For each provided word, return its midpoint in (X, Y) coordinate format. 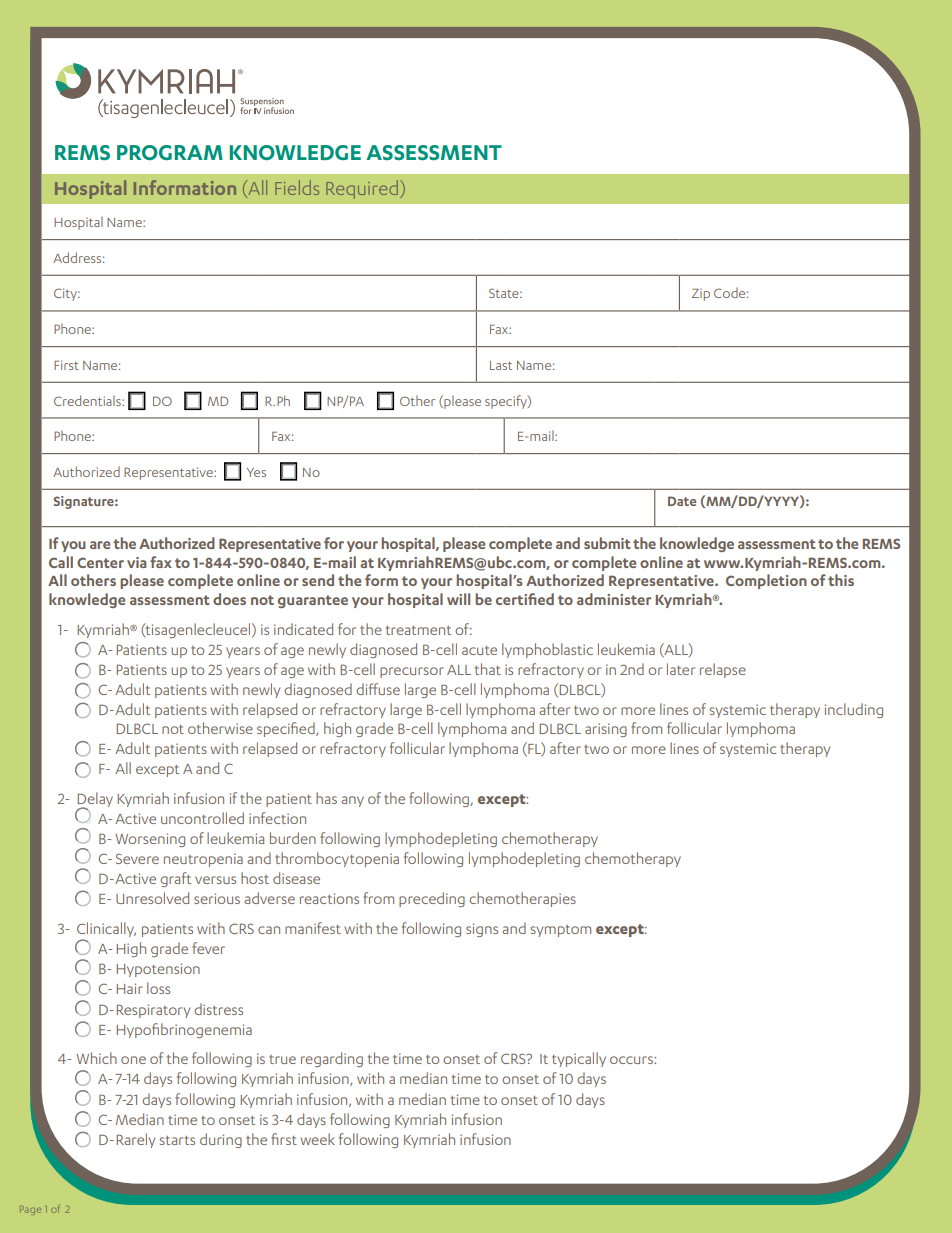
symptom (561, 931)
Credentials (88, 400)
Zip (701, 294)
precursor (412, 672)
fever (208, 948)
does (229, 599)
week (317, 1139)
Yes (256, 472)
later (681, 669)
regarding (332, 1059)
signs (482, 930)
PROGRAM (170, 152)
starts (177, 1140)
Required (362, 189)
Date (682, 501)
